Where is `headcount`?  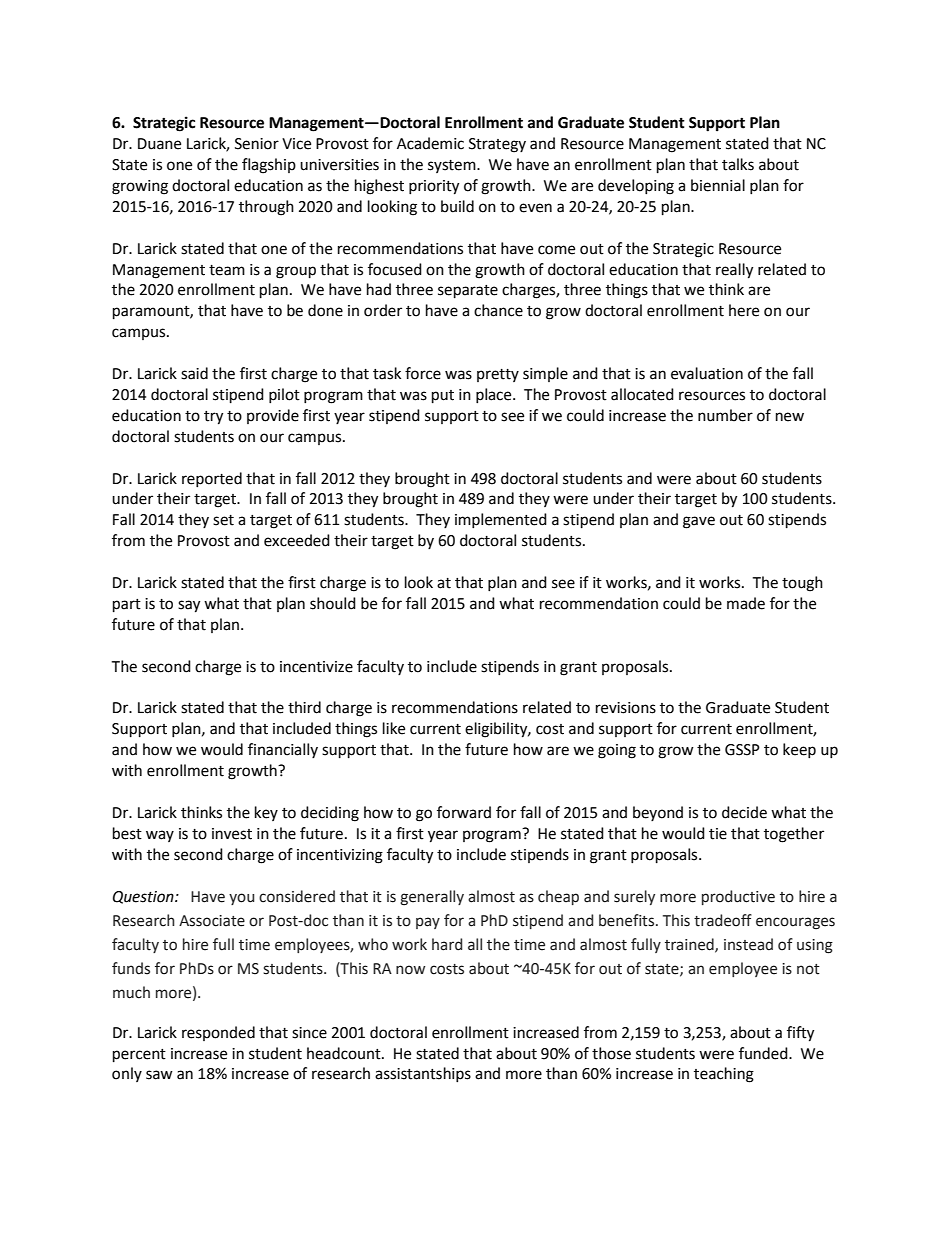
headcount is located at coordinates (345, 1053).
